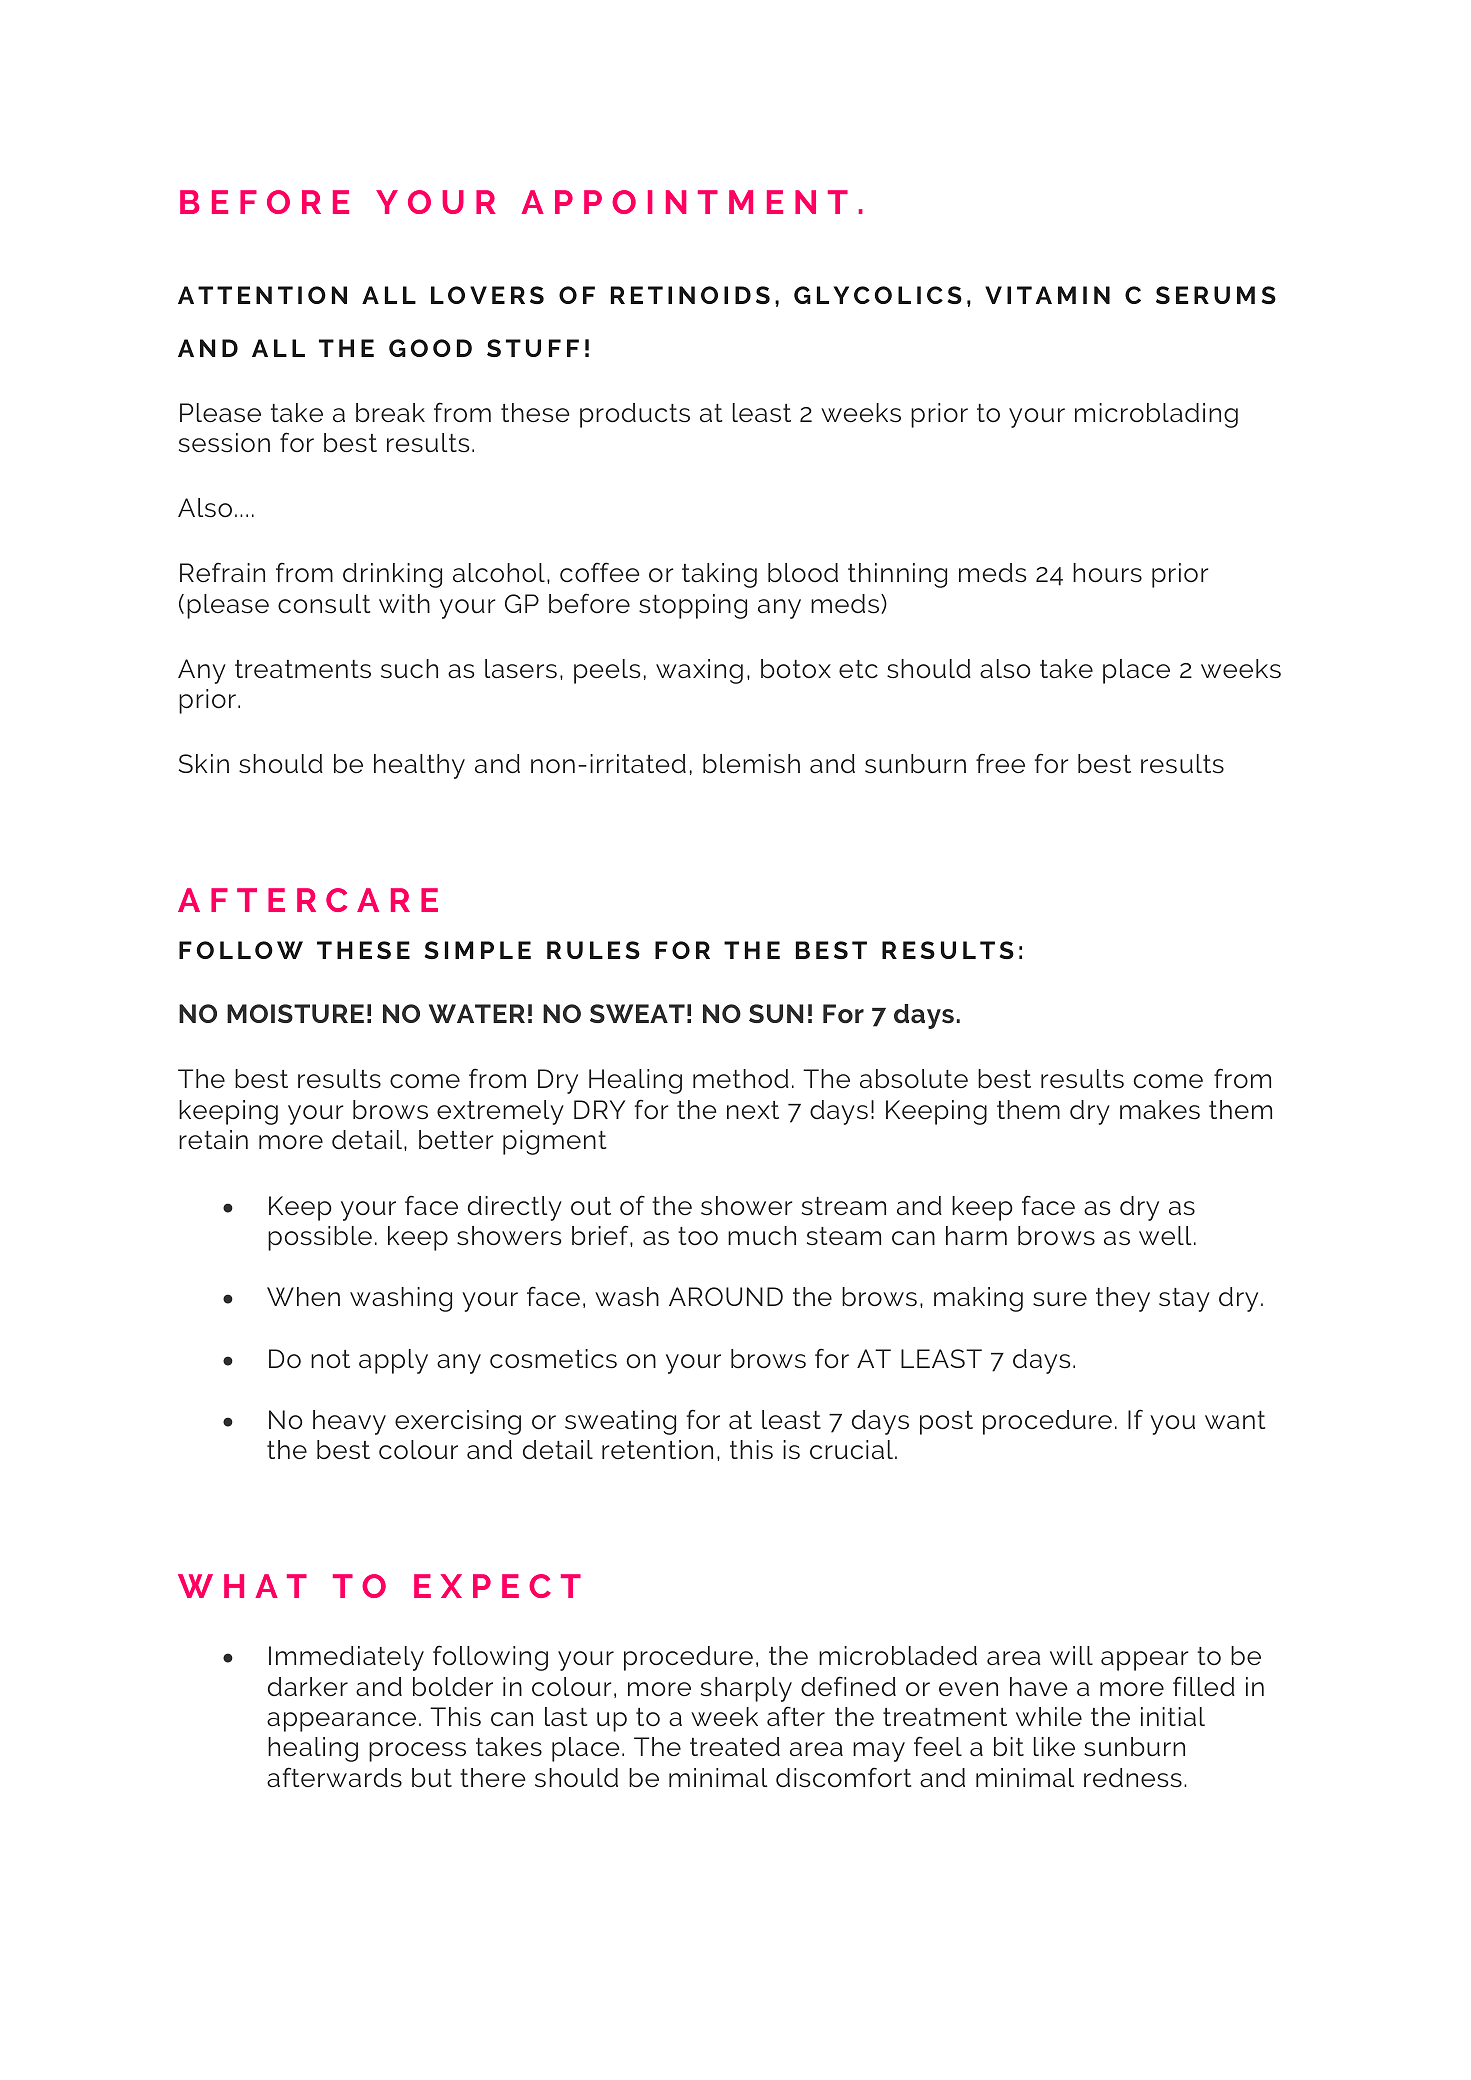 This document has width=1471, height=2080. Describe the element at coordinates (741, 1079) in the document. I see `method` at that location.
